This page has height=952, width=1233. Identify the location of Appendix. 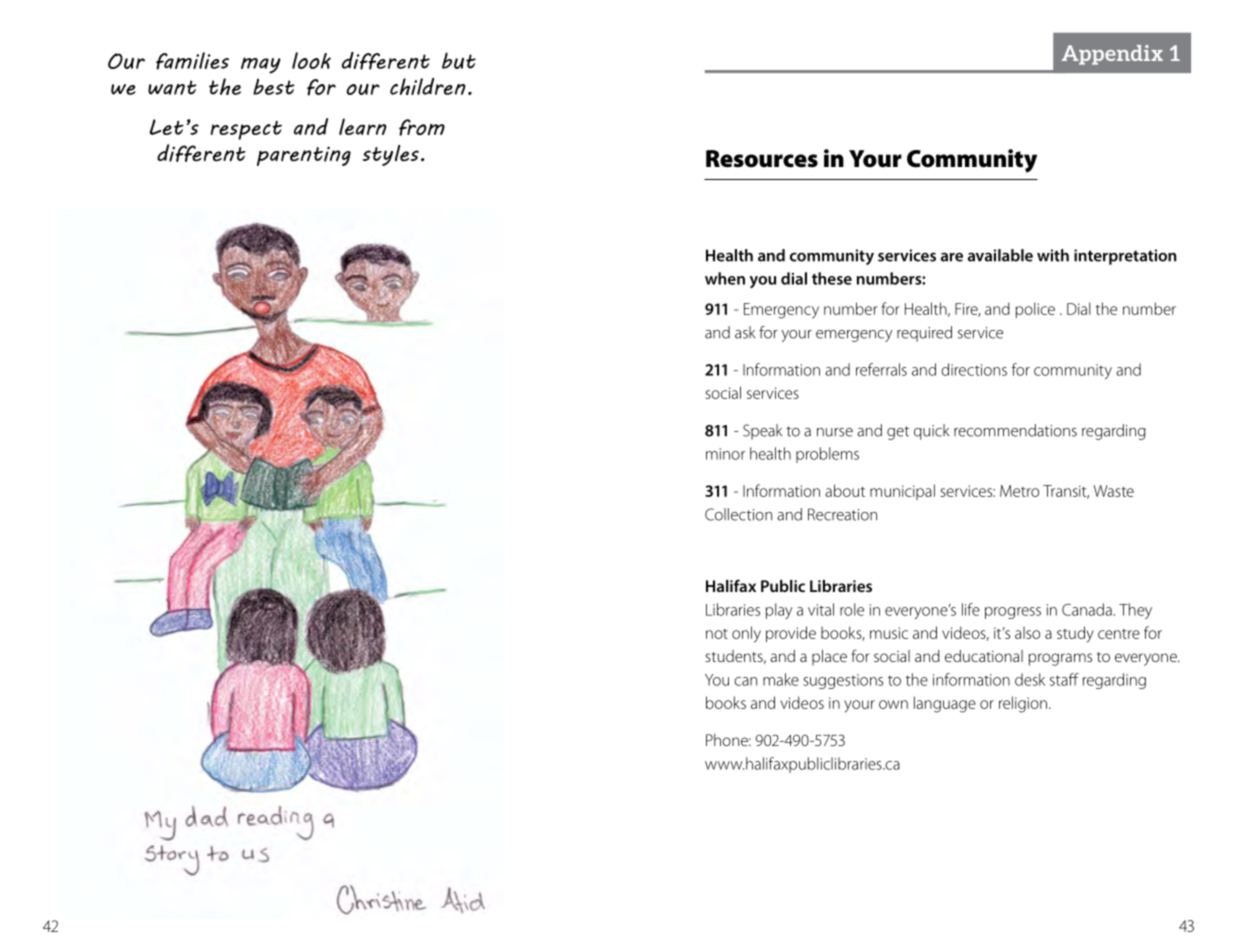
(1112, 55).
